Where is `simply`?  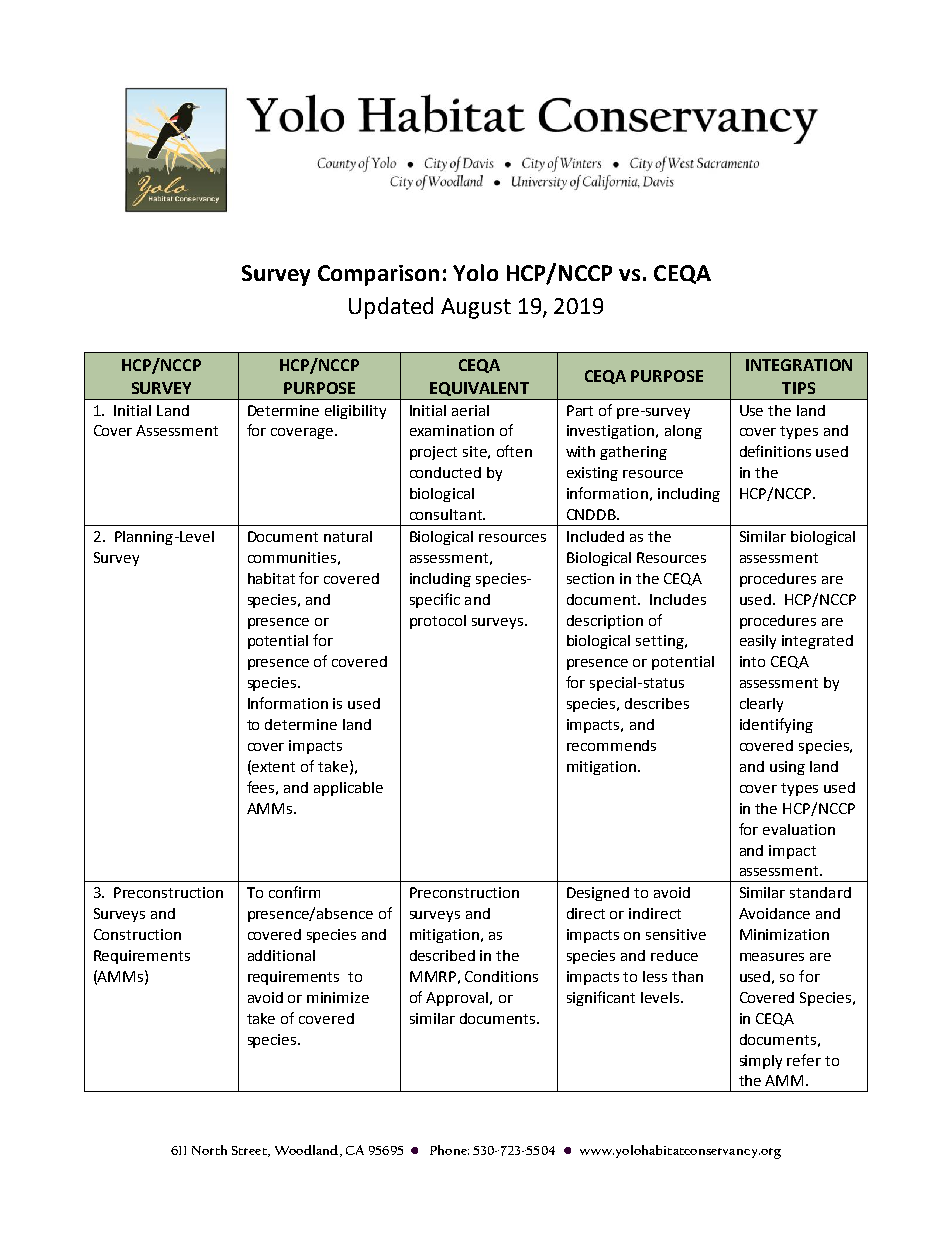
simply is located at coordinates (761, 1062).
